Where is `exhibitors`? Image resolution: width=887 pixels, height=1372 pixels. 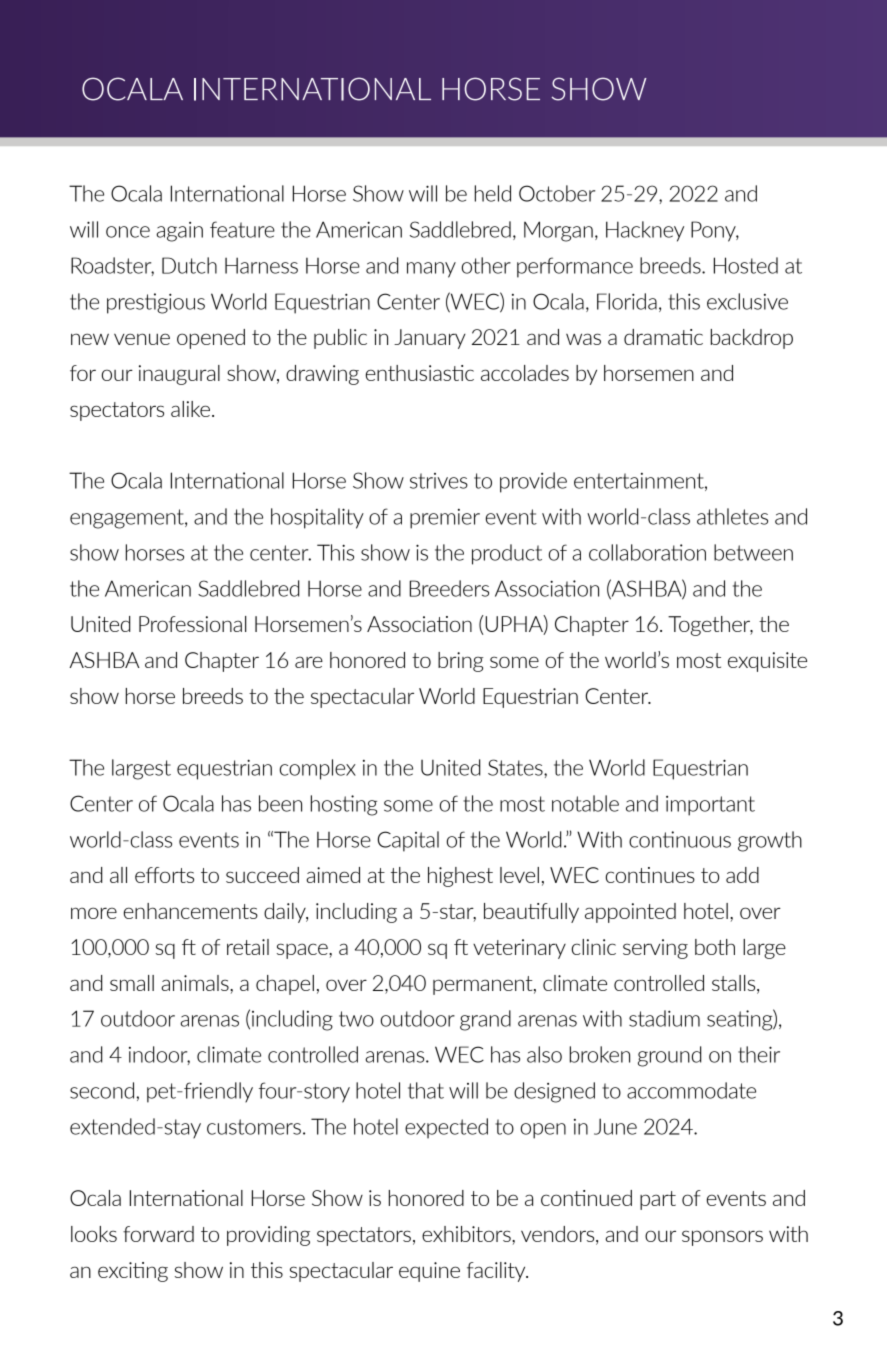 exhibitors is located at coordinates (467, 1234).
